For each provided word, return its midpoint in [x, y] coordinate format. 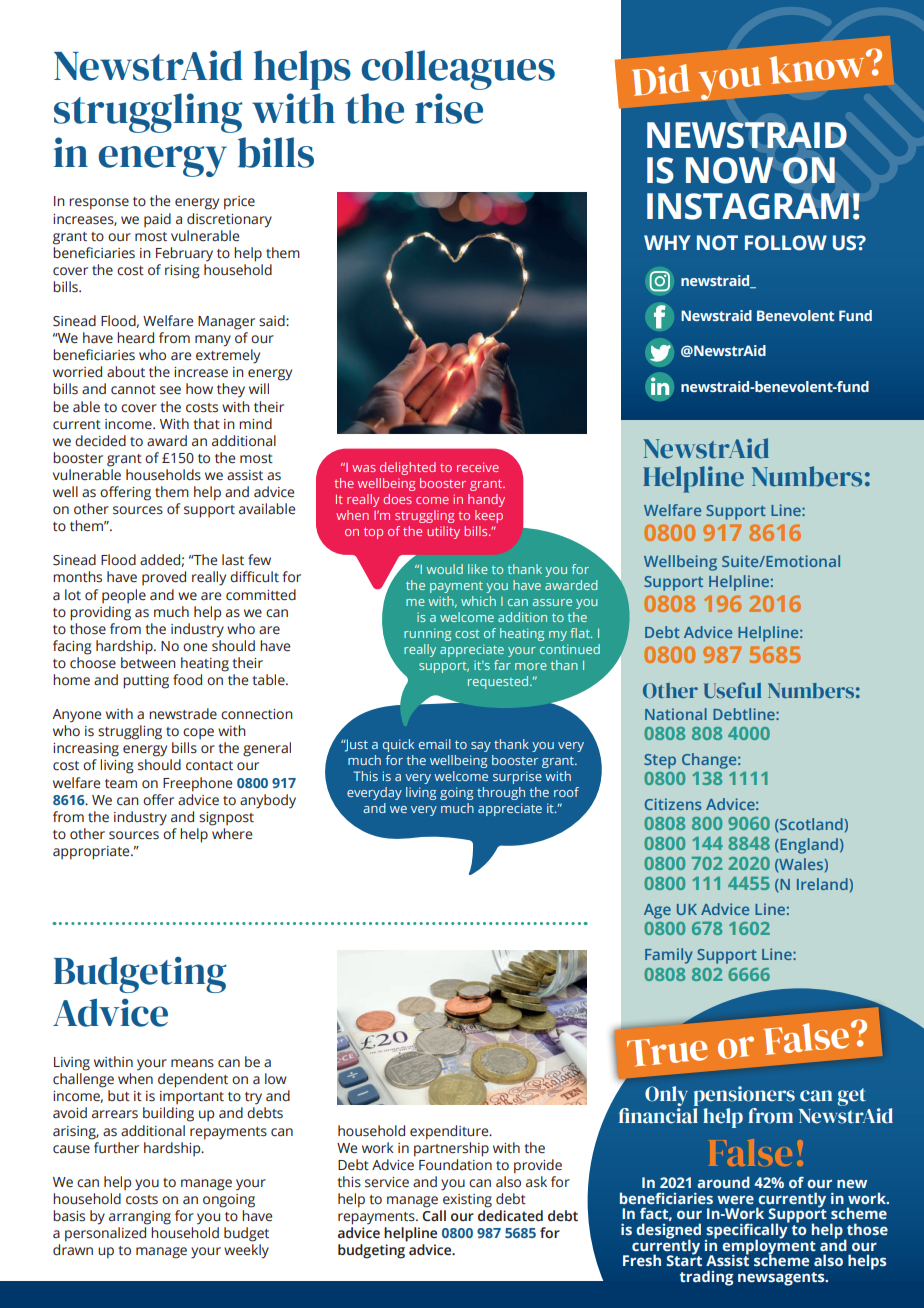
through [501, 793]
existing [467, 1201]
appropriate [92, 853]
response [99, 204]
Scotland [810, 824]
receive [478, 467]
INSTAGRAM [748, 206]
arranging [140, 1218]
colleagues [458, 70]
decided [100, 441]
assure [552, 602]
